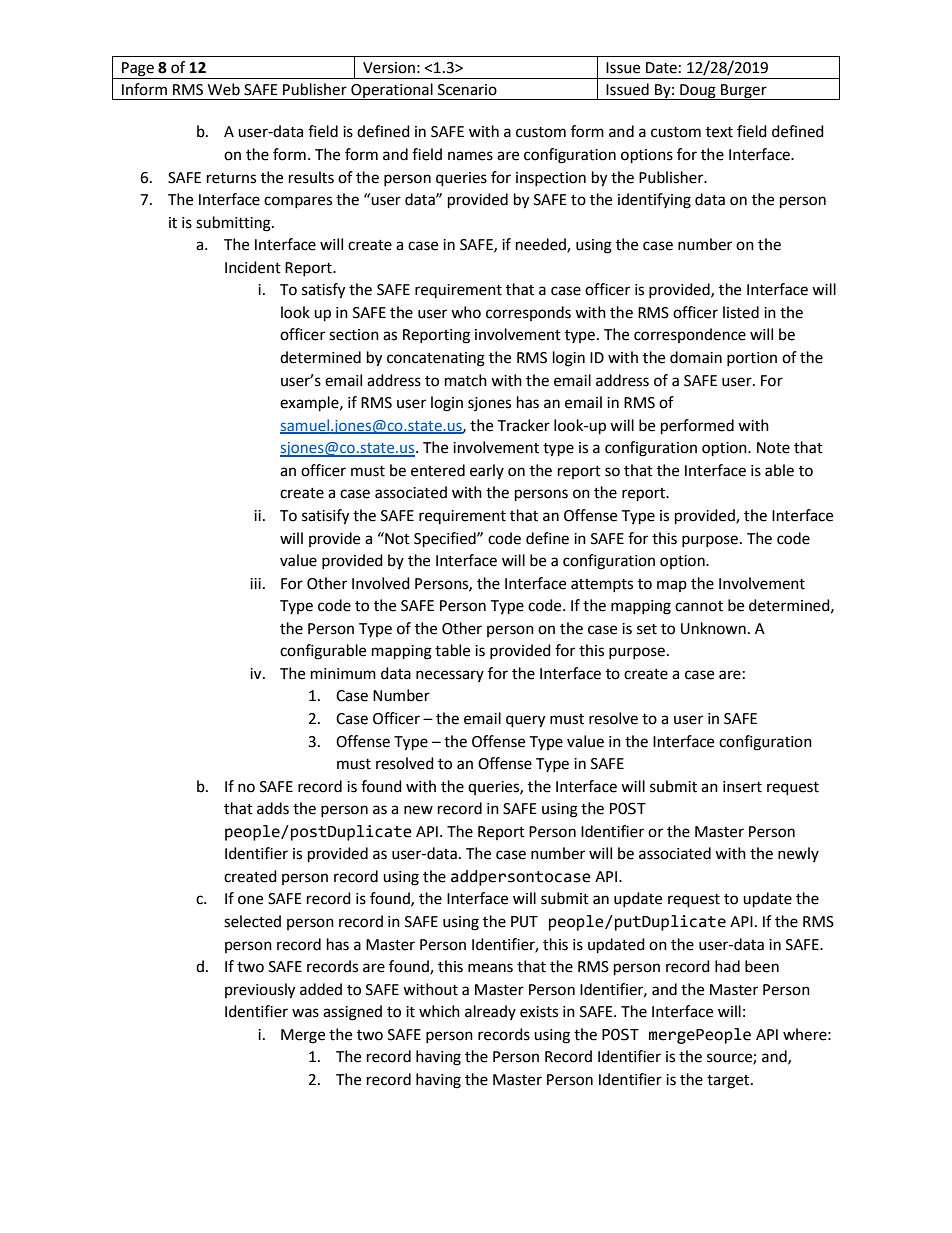  Describe the element at coordinates (273, 808) in the image. I see `adds` at that location.
